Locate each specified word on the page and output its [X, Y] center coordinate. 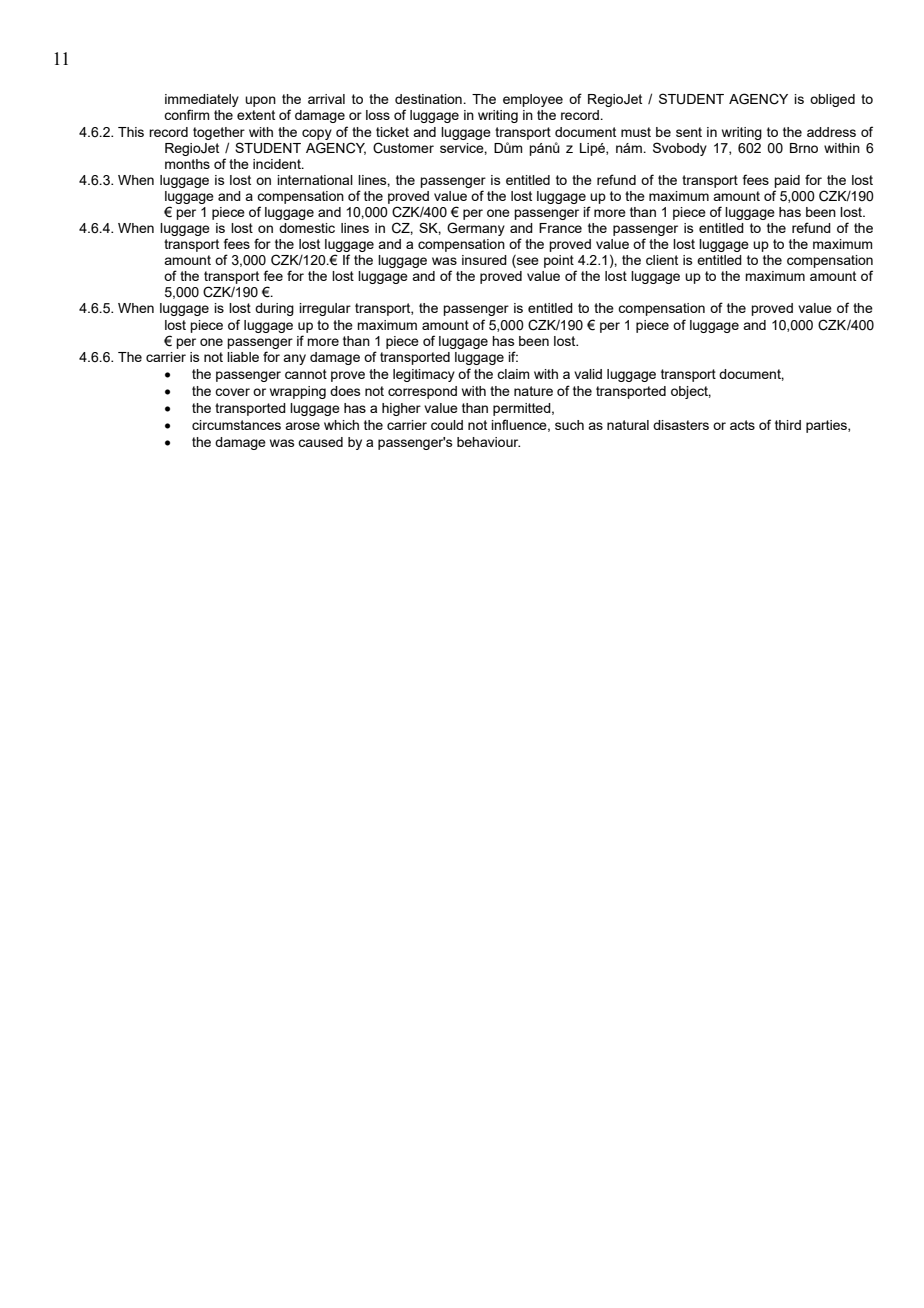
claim [513, 374]
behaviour [488, 442]
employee [533, 100]
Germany [476, 229]
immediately [202, 102]
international [315, 180]
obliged [832, 100]
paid [787, 181]
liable [243, 357]
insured [484, 260]
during [274, 309]
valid [588, 374]
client [662, 260]
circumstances [236, 425]
